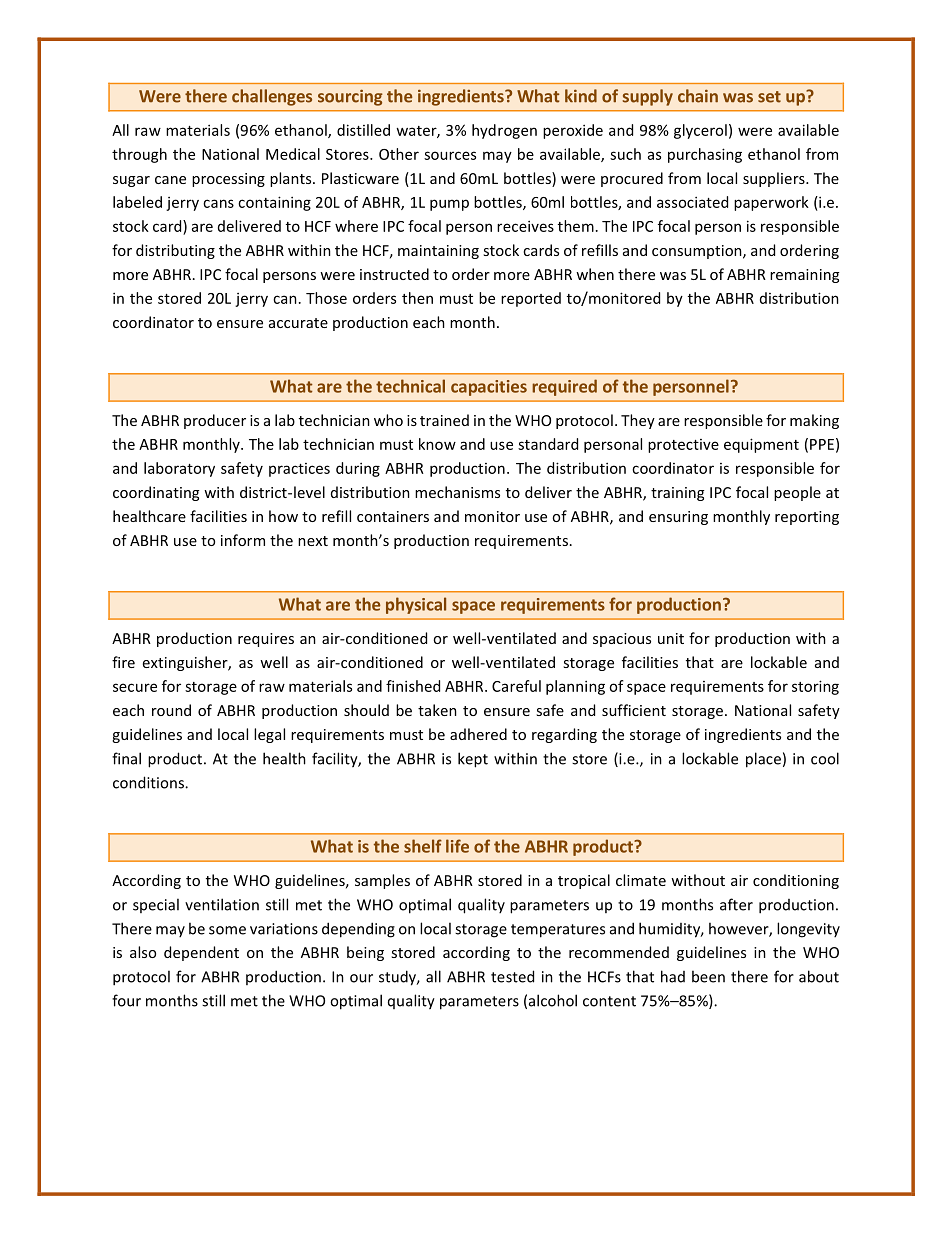 This page has height=1233, width=952. Describe the element at coordinates (457, 492) in the page. I see `mechanisms` at that location.
